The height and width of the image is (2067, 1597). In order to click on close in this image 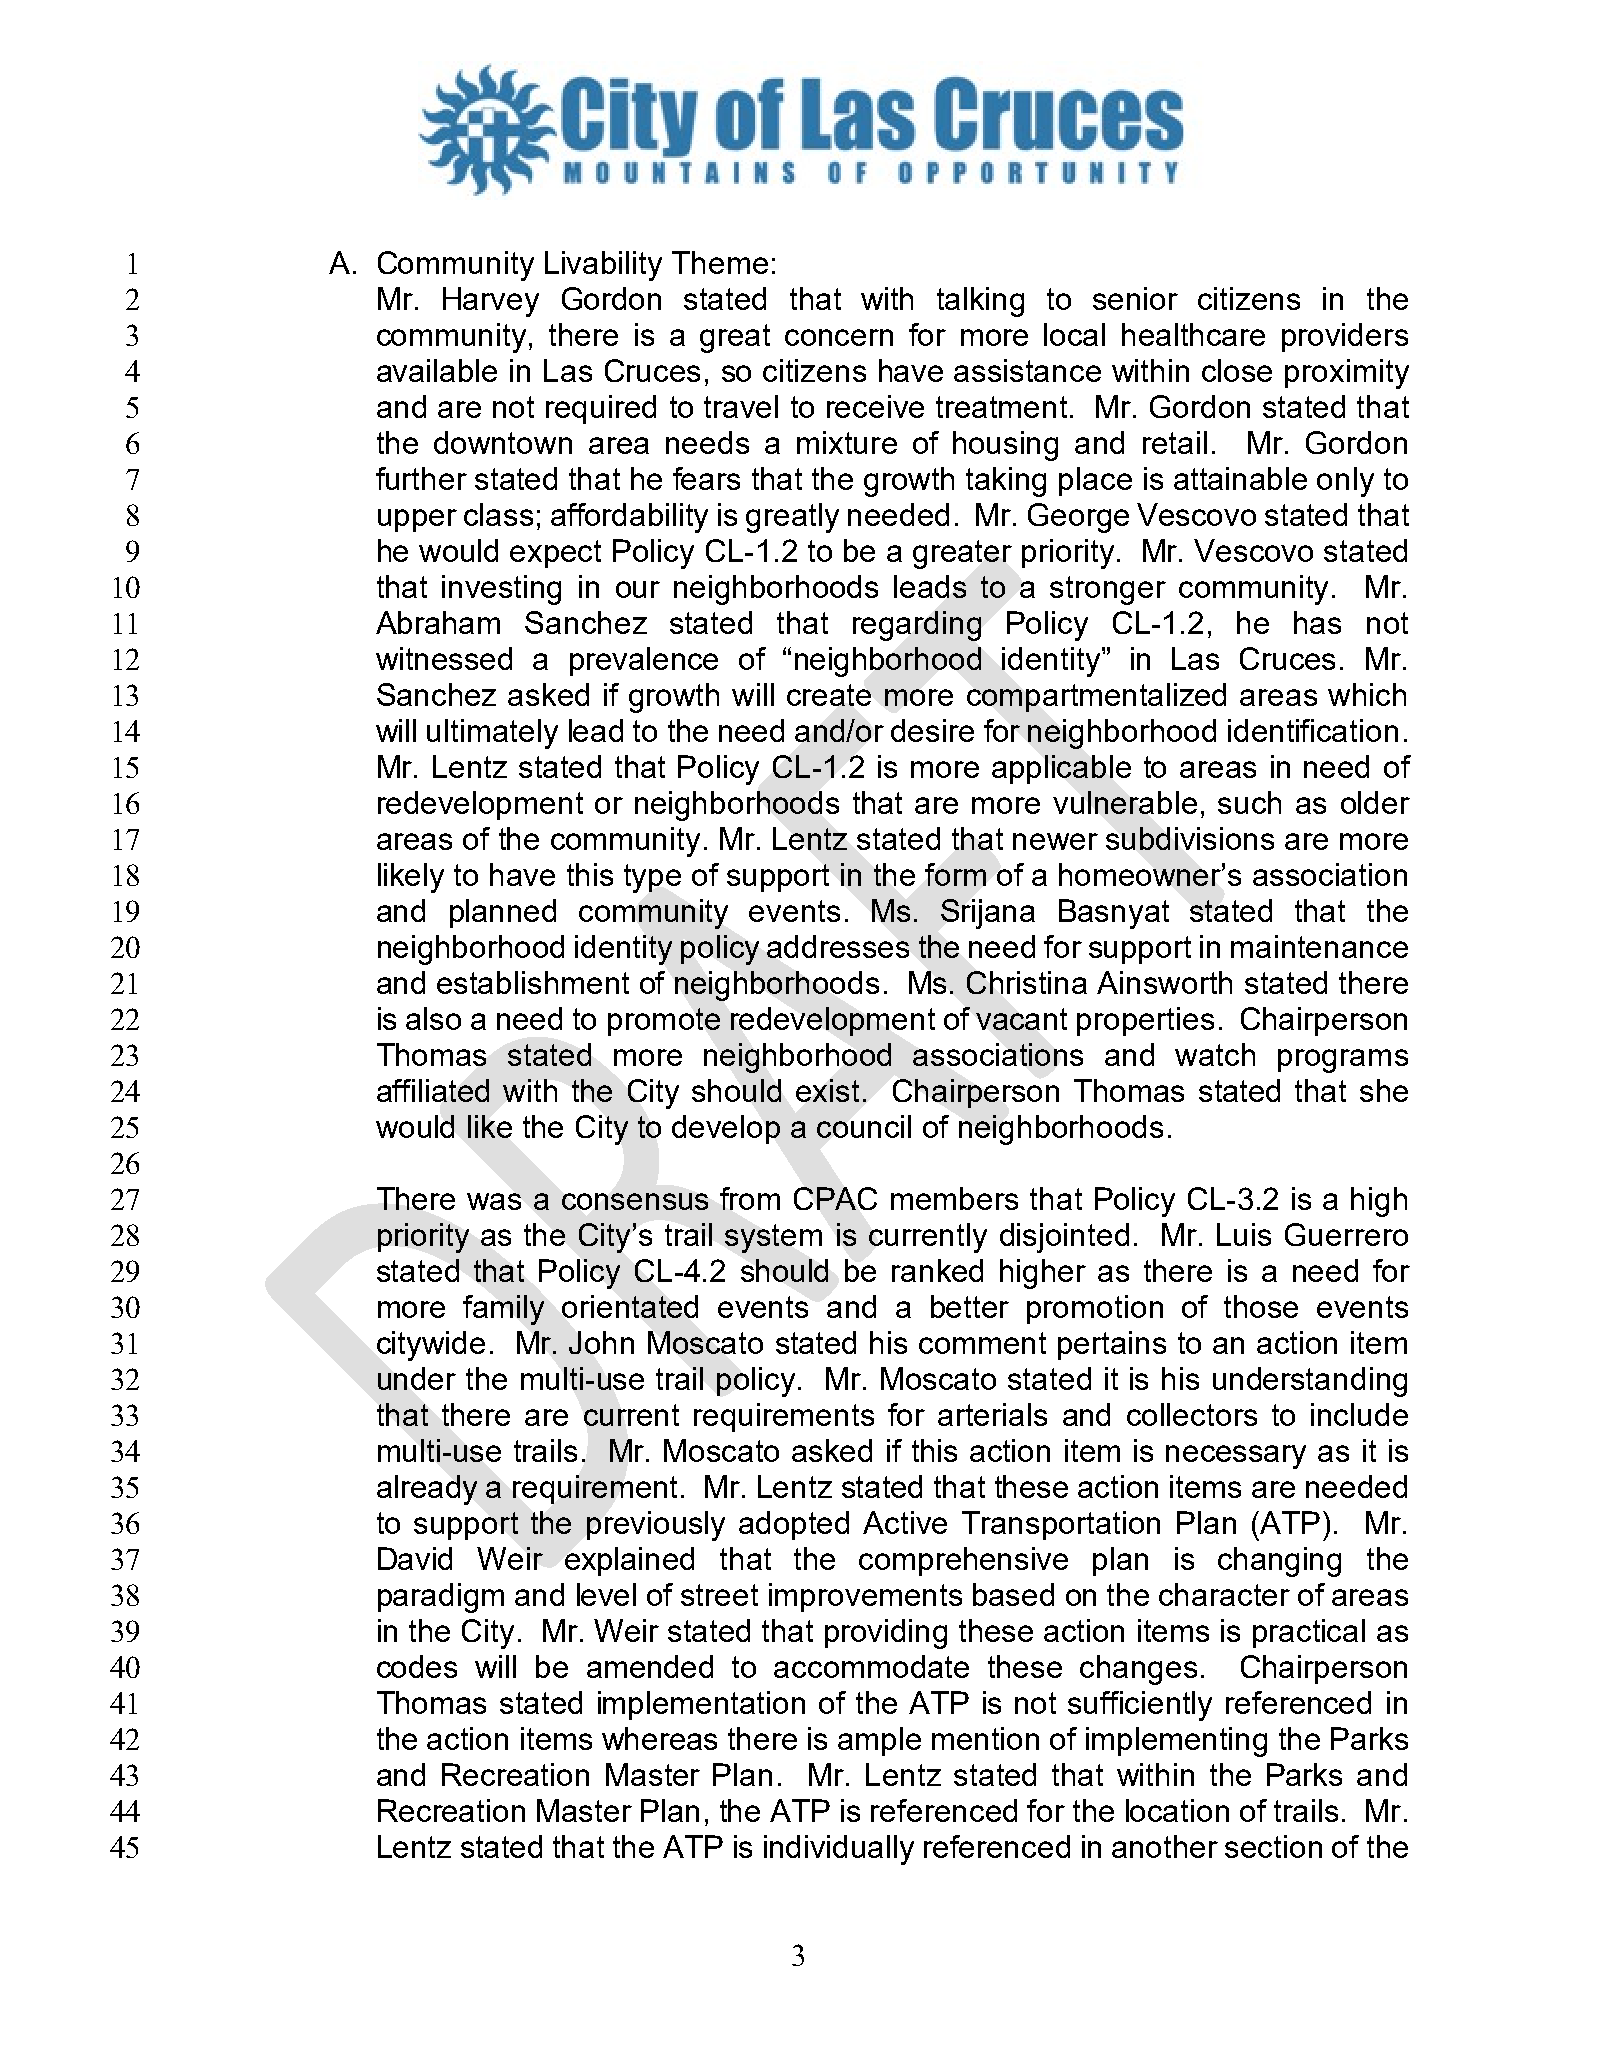, I will do `click(1237, 370)`.
